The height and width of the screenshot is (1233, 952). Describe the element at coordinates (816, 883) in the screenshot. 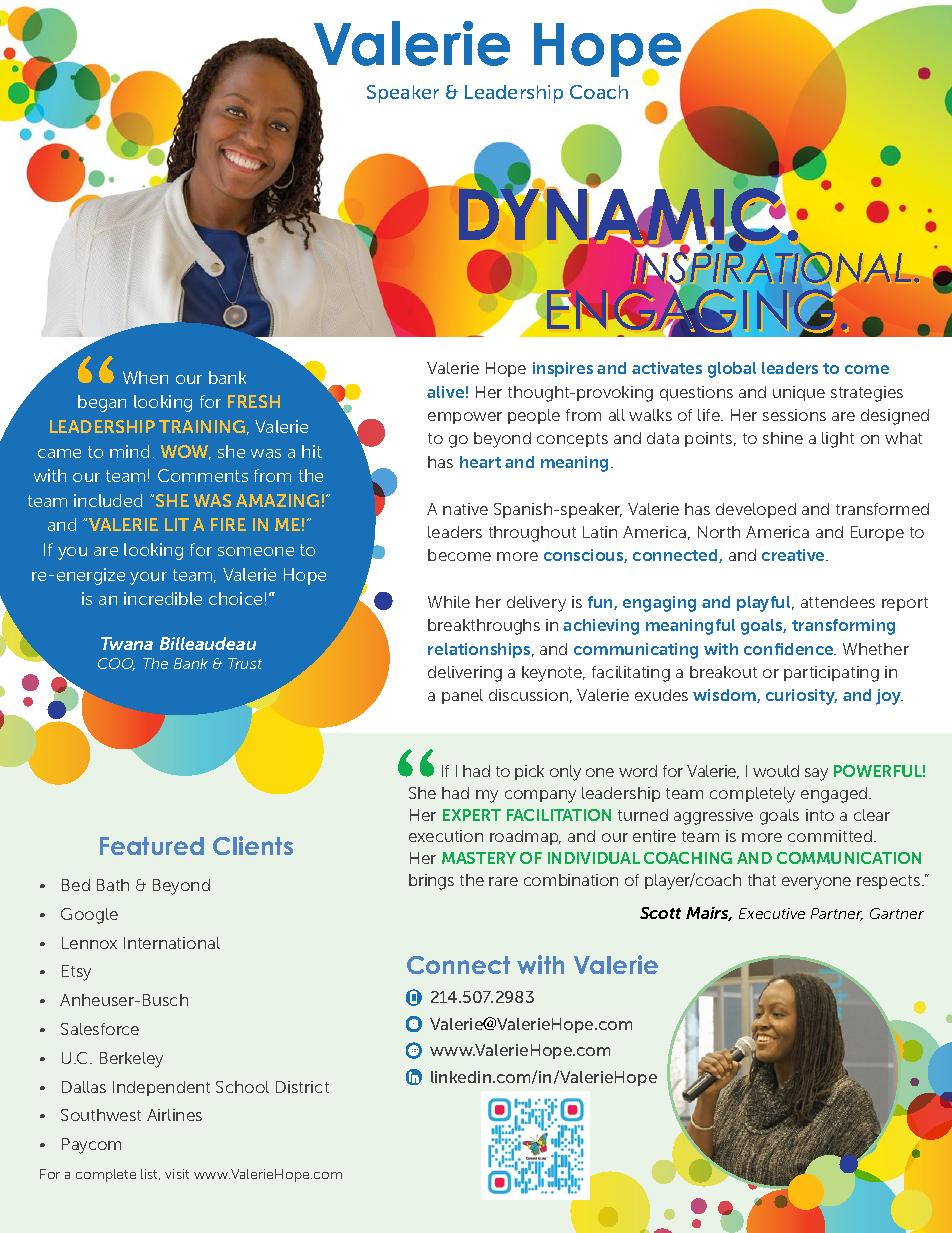

I see `everyone` at that location.
